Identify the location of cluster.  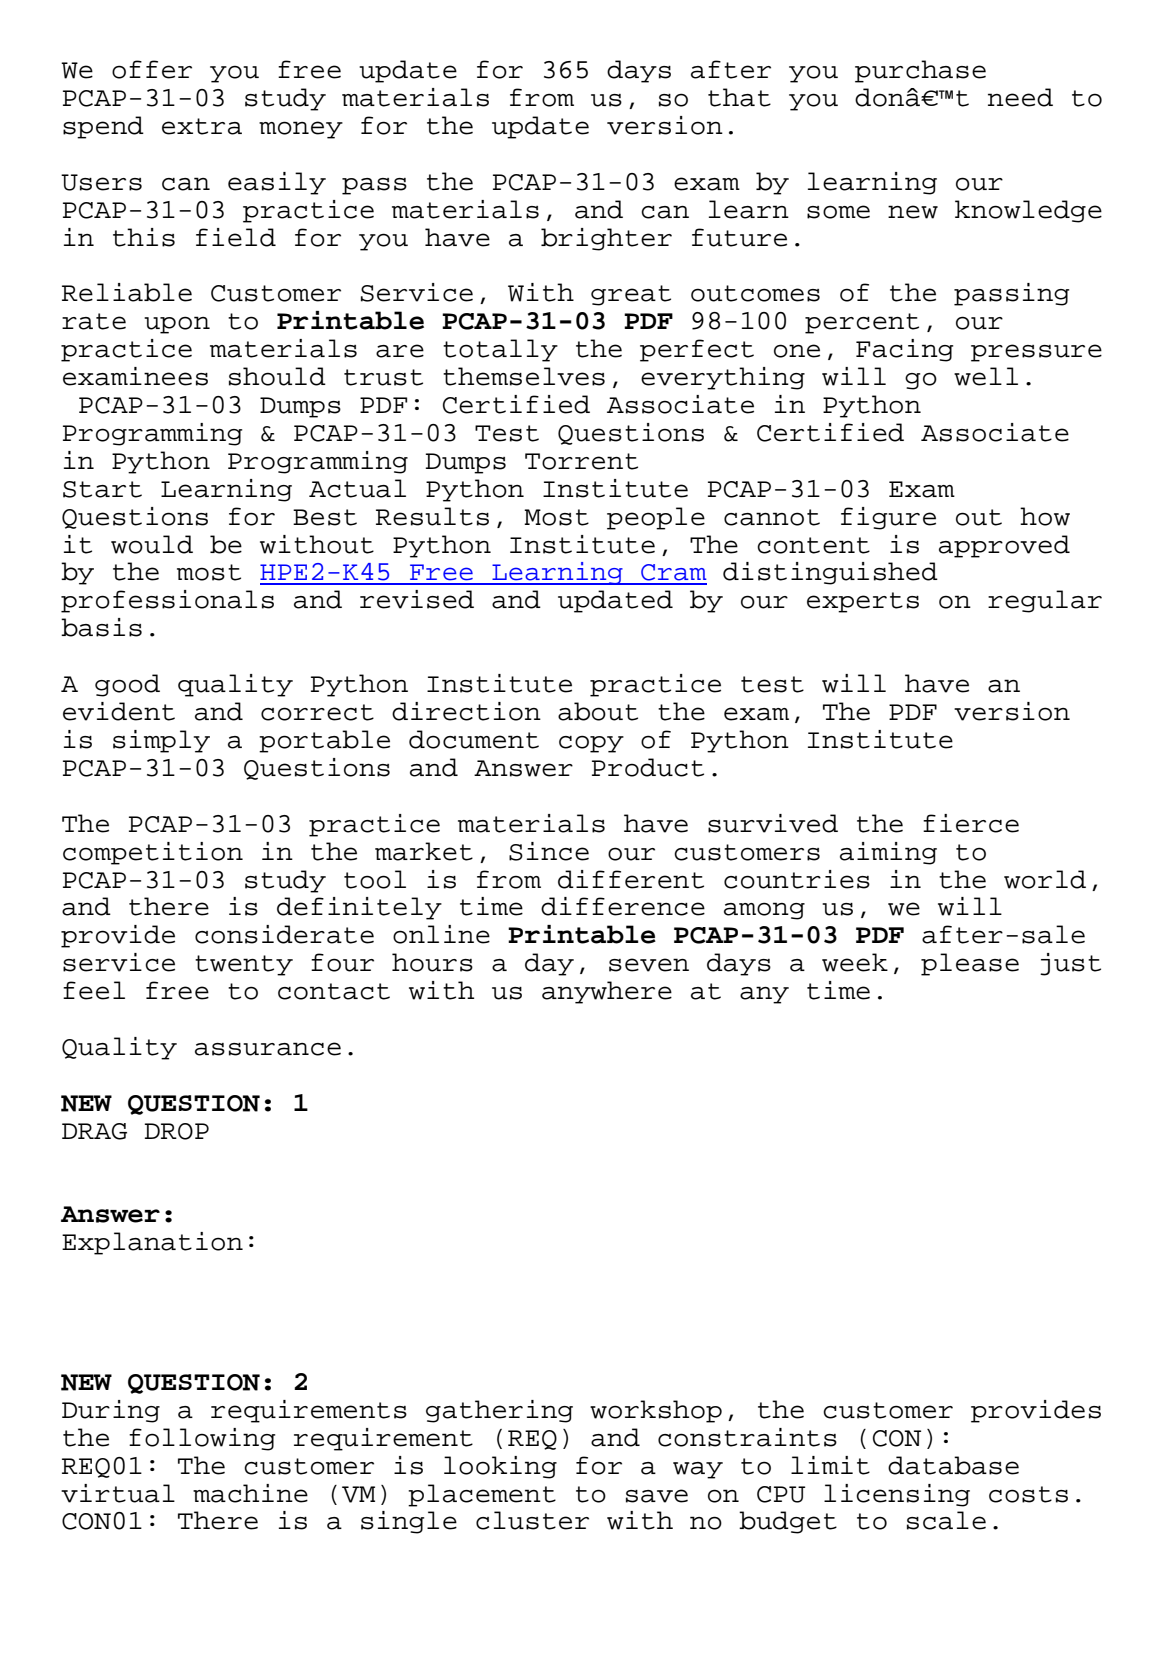
(532, 1520).
